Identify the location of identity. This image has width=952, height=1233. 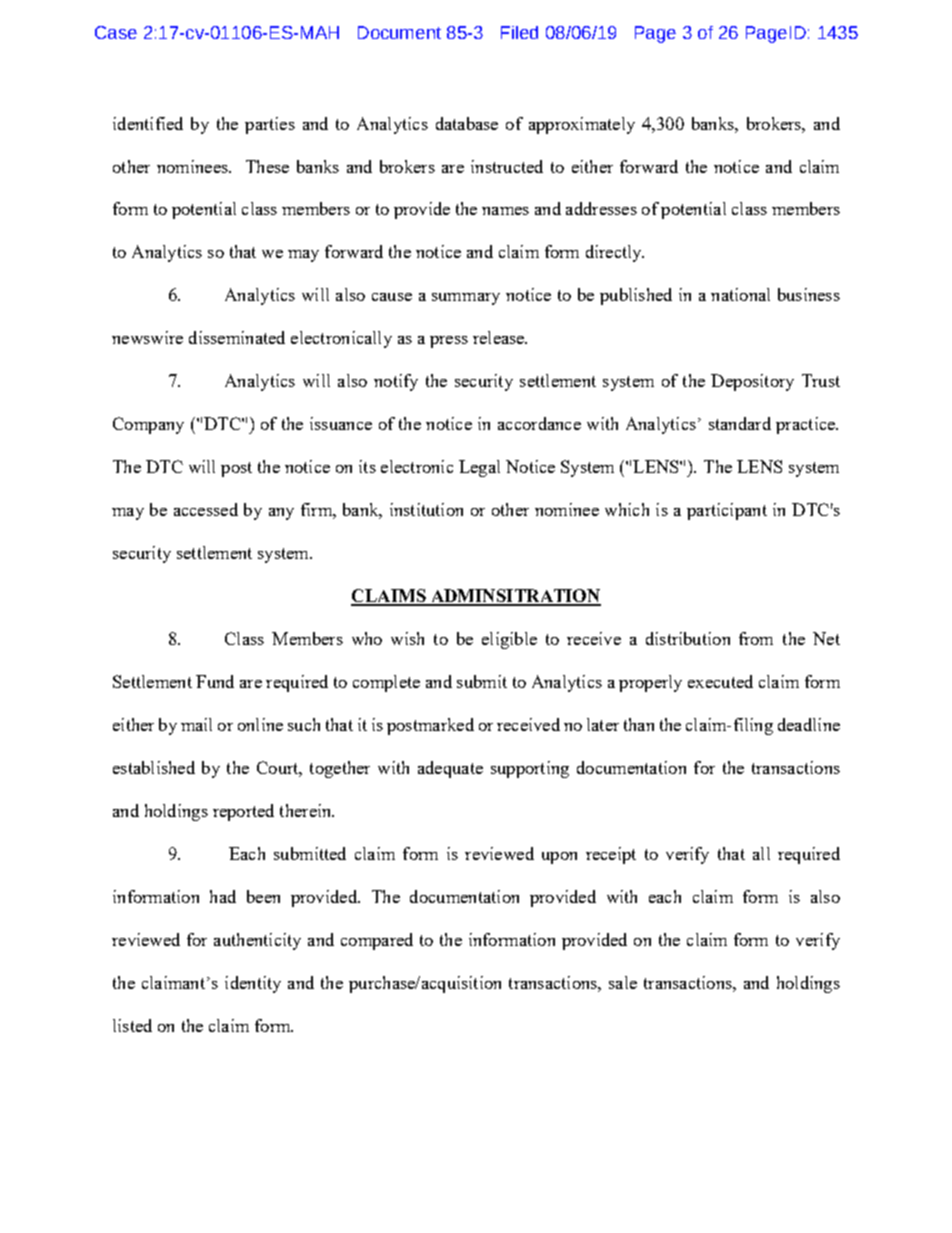
(253, 984).
